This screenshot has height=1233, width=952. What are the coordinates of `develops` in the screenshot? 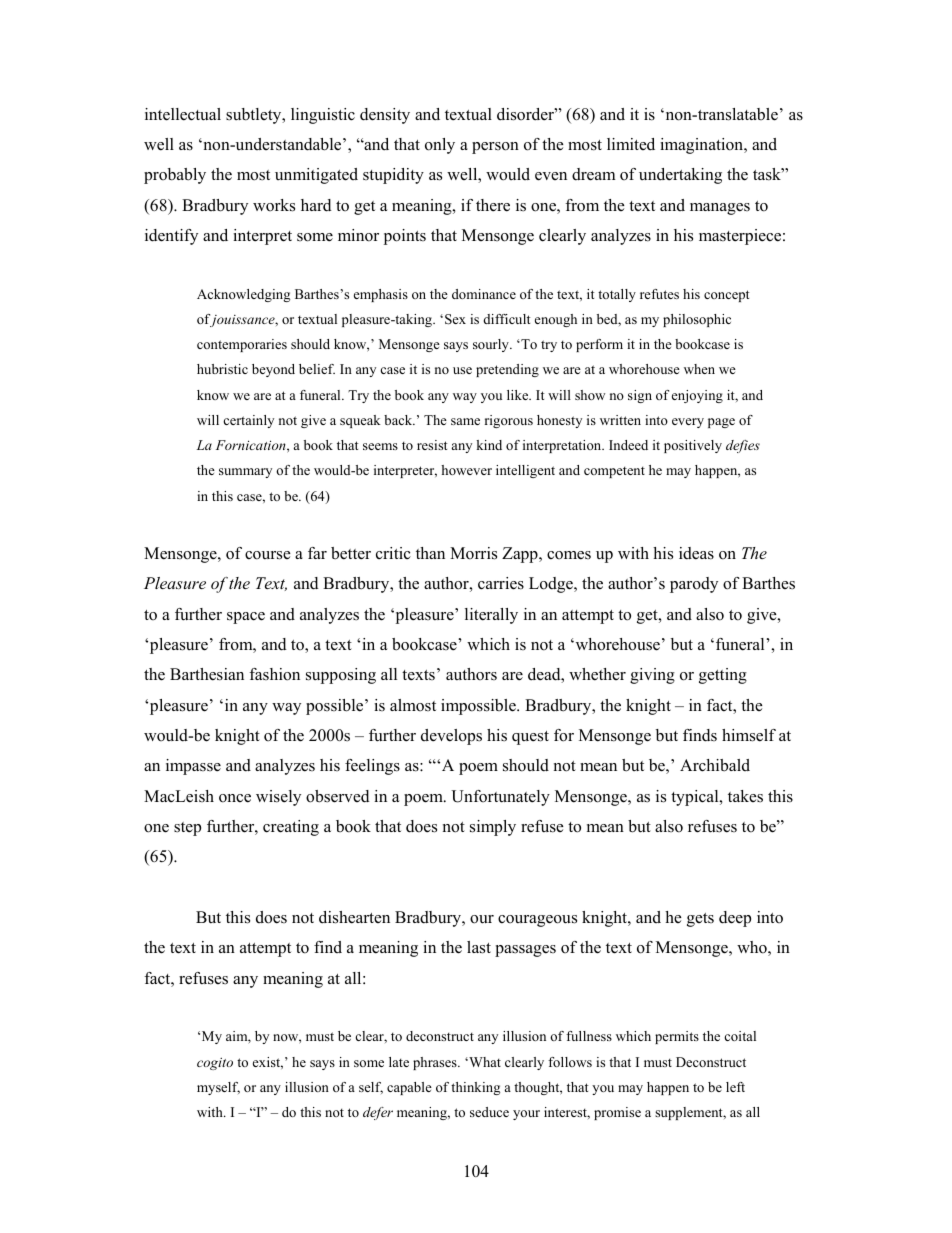 It's located at (451, 737).
